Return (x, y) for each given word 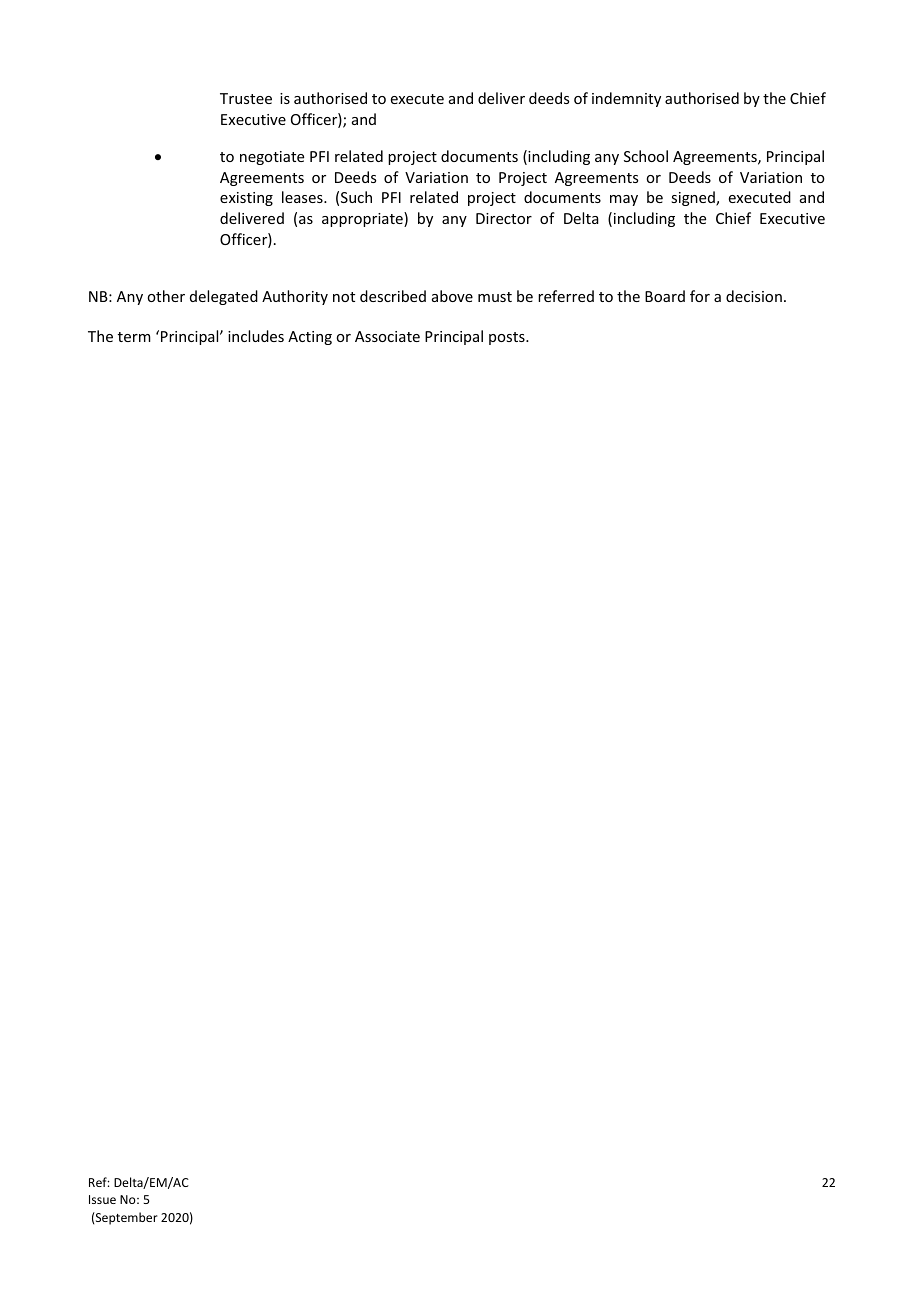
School (646, 156)
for (700, 296)
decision (754, 296)
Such (356, 197)
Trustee (246, 98)
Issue (102, 1199)
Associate (387, 336)
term (134, 337)
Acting (310, 338)
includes (256, 336)
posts (508, 338)
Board (665, 296)
